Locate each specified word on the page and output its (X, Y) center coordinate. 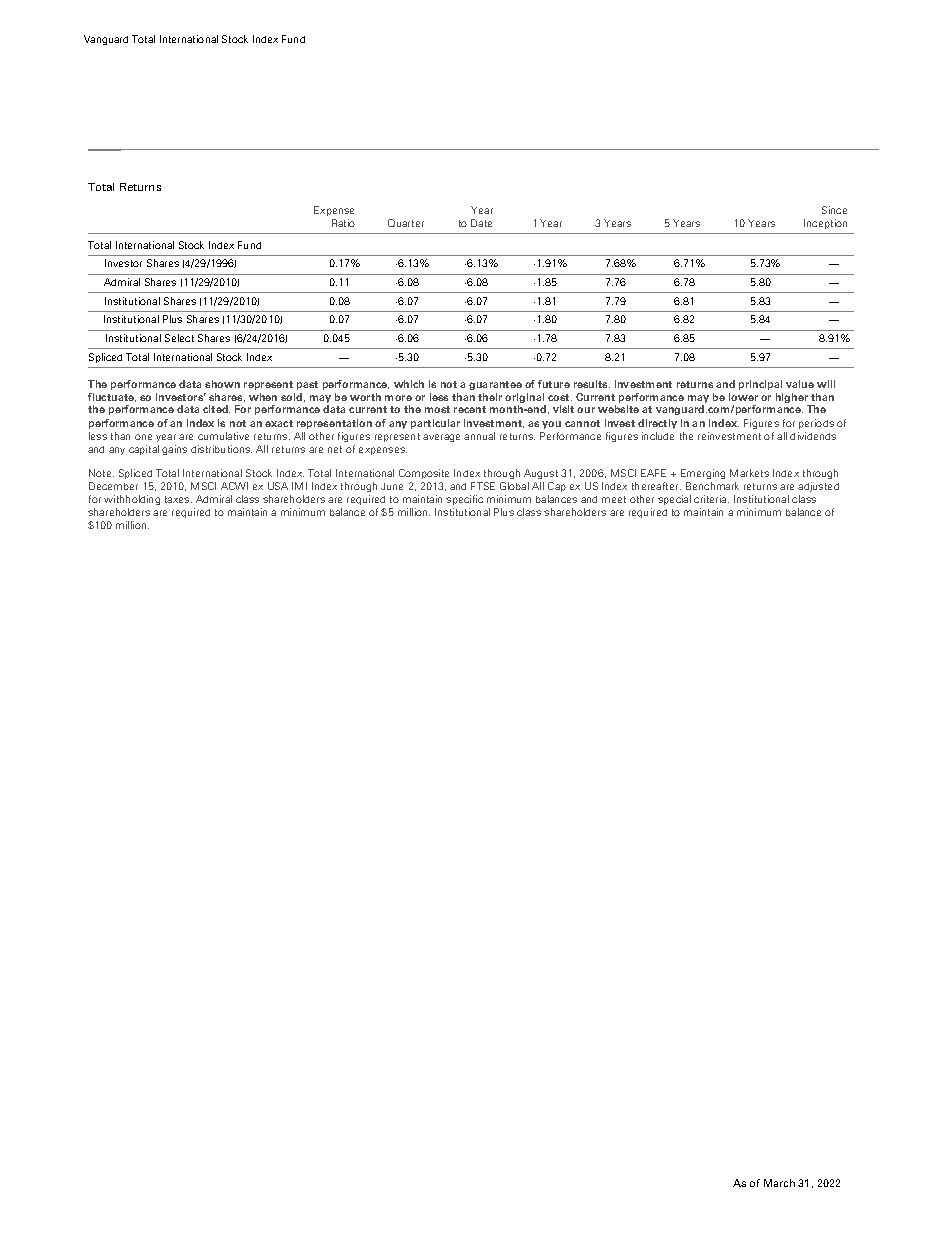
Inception (825, 224)
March (779, 1183)
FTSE (483, 486)
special (674, 500)
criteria (711, 499)
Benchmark (712, 486)
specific (464, 500)
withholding (132, 500)
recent (470, 409)
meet (614, 499)
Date (481, 223)
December (113, 486)
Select (179, 338)
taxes (178, 499)
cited (216, 409)
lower (743, 397)
